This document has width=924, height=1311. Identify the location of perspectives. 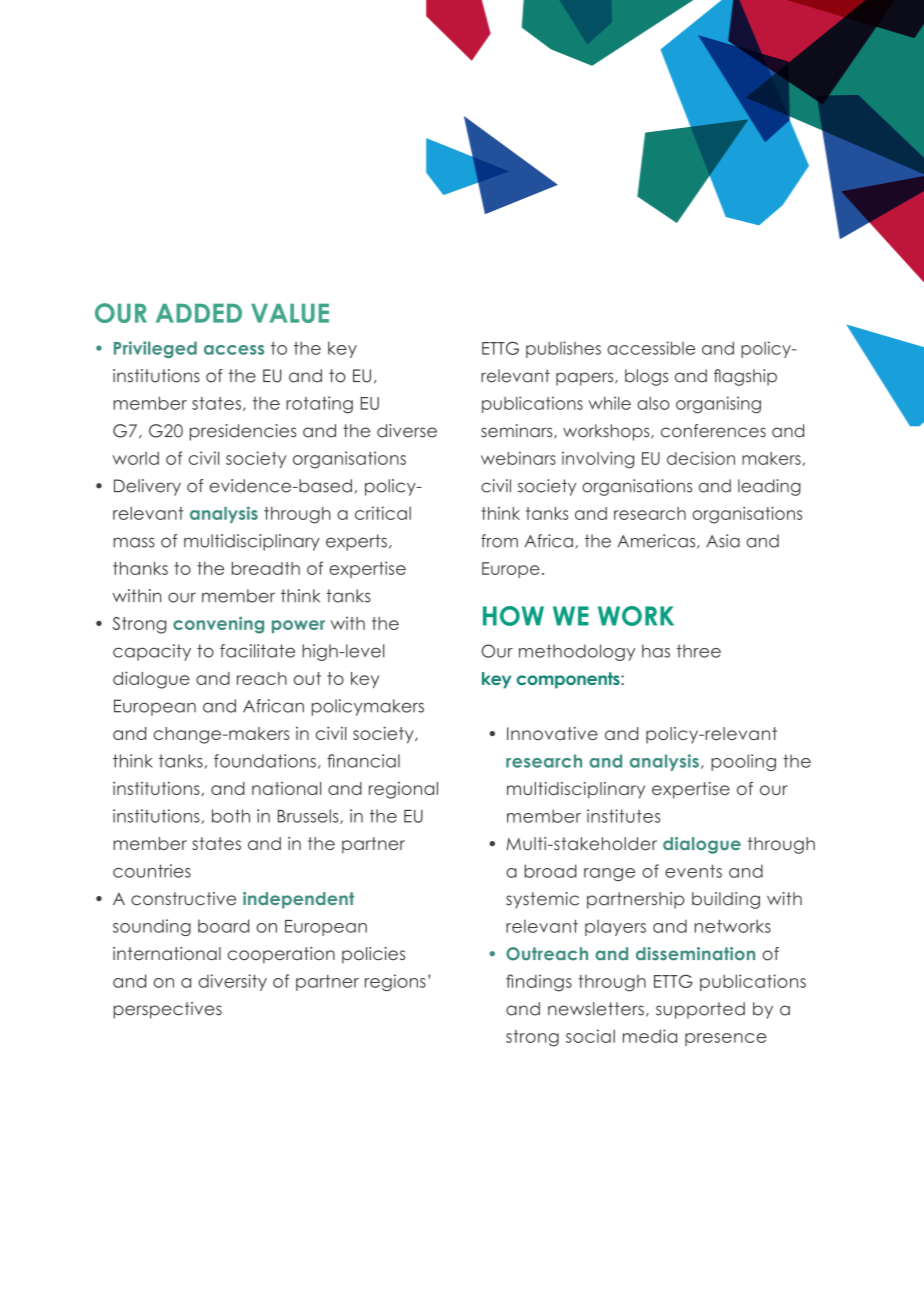
(167, 1010).
